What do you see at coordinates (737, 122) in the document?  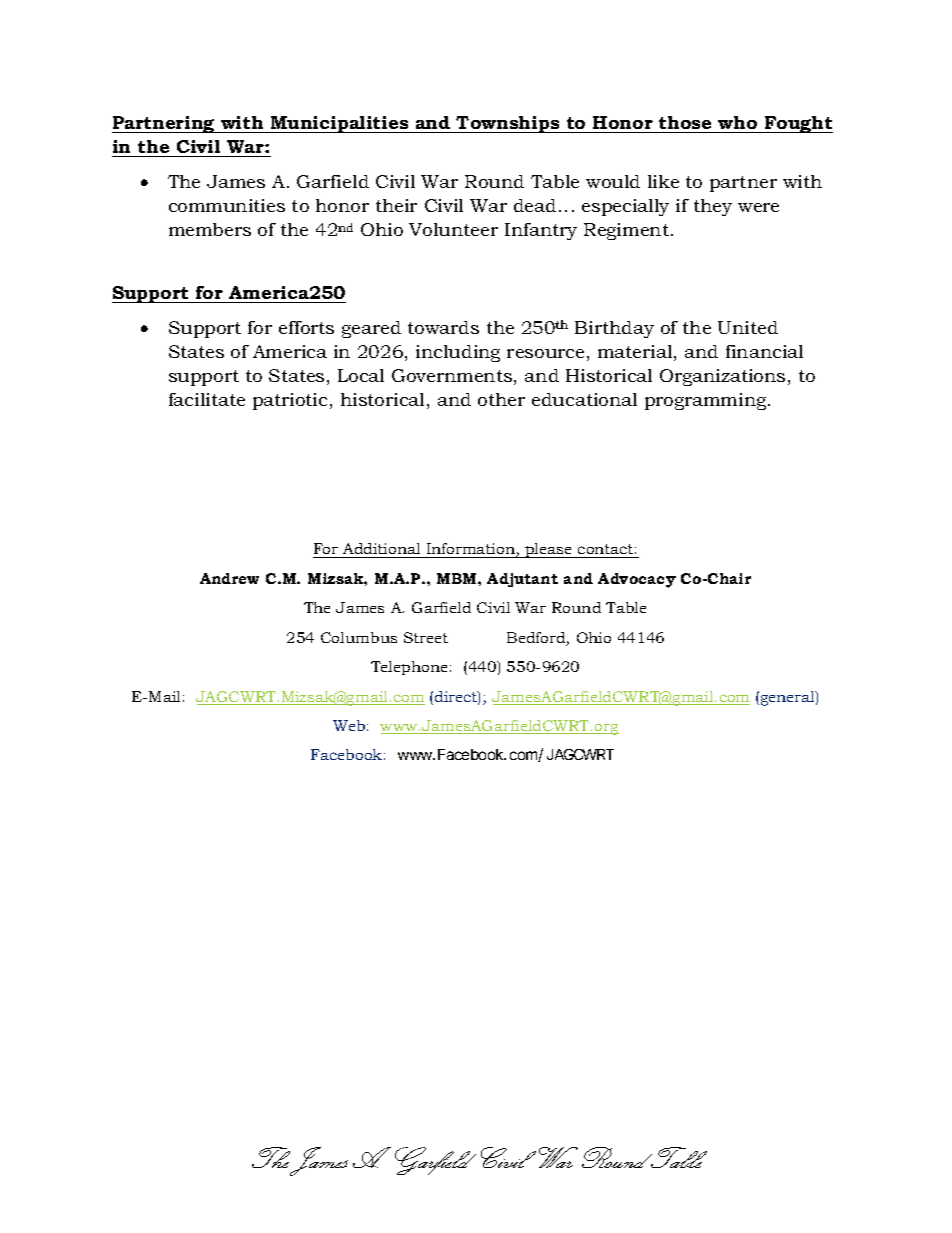 I see `who` at bounding box center [737, 122].
